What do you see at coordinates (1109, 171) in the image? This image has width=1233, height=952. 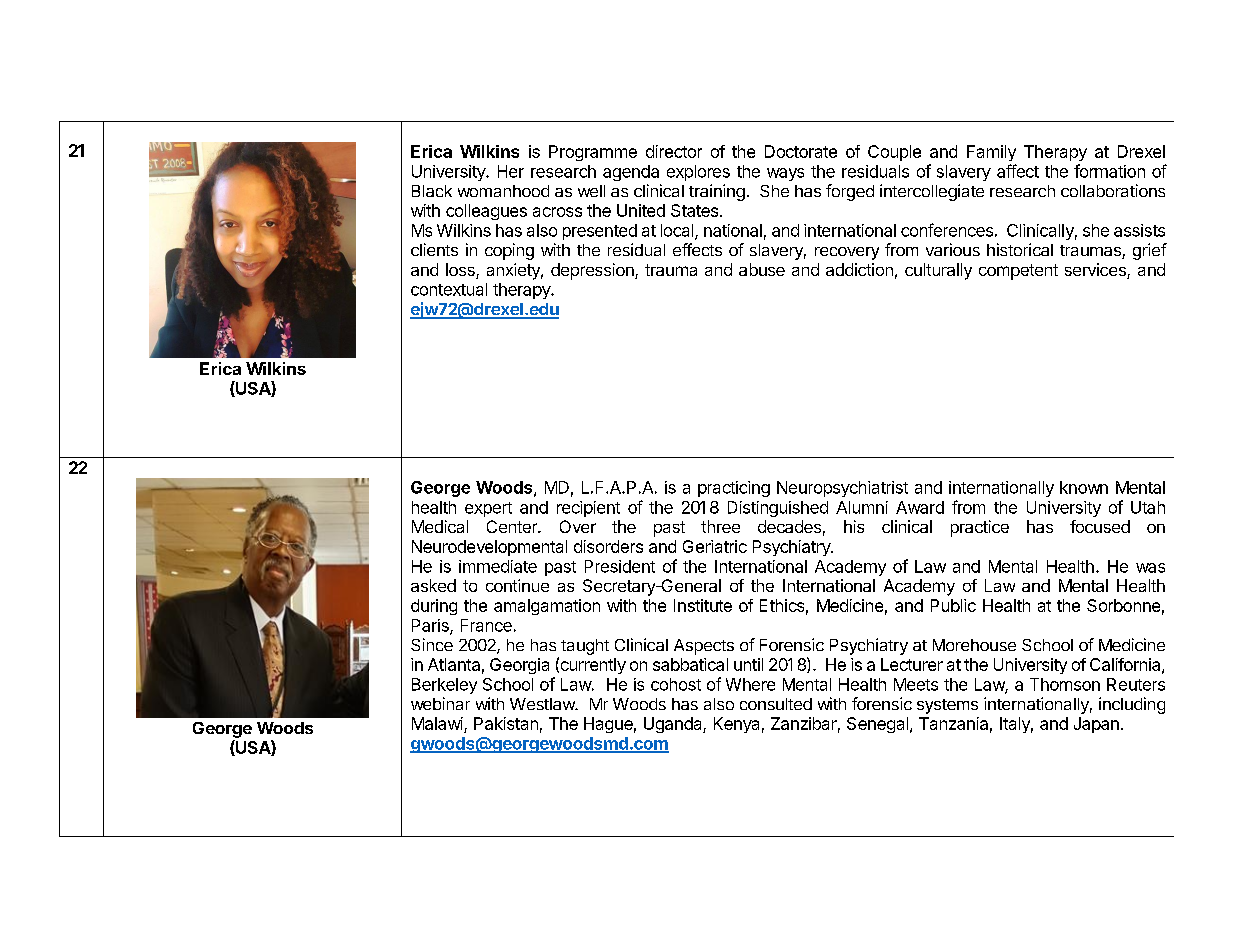 I see `formation` at bounding box center [1109, 171].
